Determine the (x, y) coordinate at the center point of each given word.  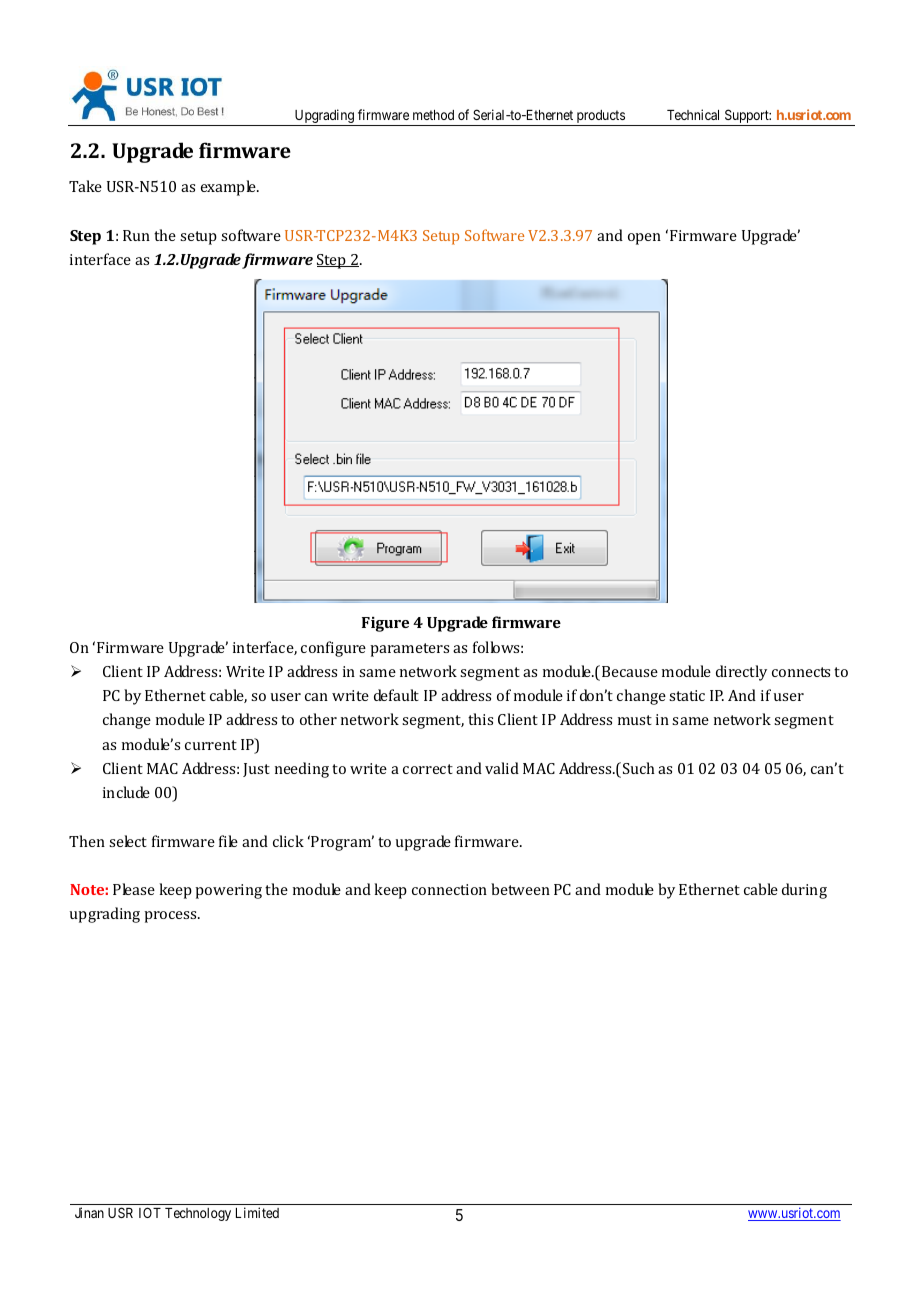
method (433, 115)
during (804, 891)
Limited (257, 1212)
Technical (693, 114)
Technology (198, 1214)
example (229, 188)
